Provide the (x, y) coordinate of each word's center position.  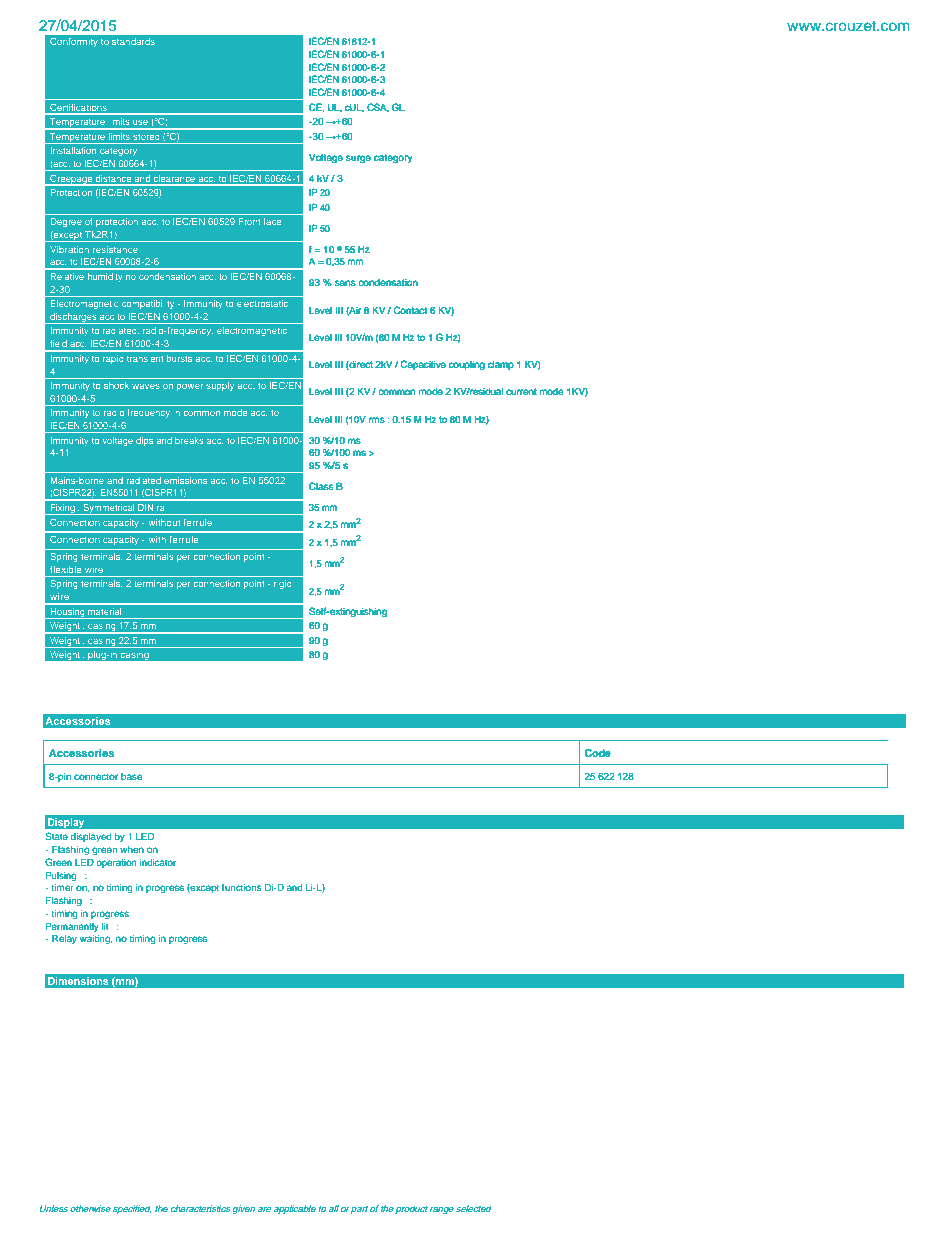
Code (597, 753)
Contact (410, 310)
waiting (95, 940)
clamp (500, 365)
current (521, 391)
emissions (185, 480)
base (131, 776)
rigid (282, 584)
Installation (73, 150)
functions (241, 887)
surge (358, 159)
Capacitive (423, 365)
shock (116, 385)
